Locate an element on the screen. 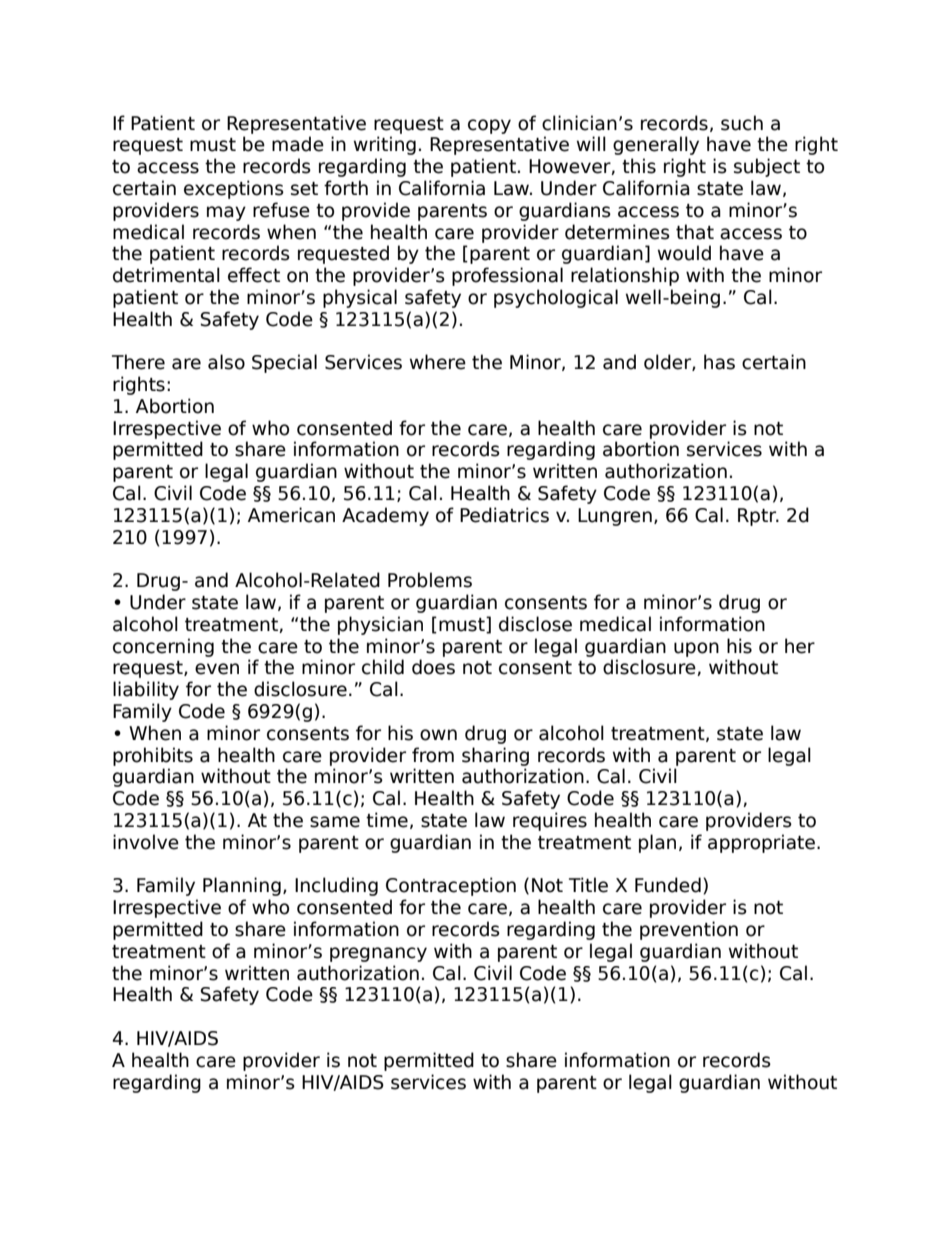 Image resolution: width=952 pixels, height=1233 pixels. copy is located at coordinates (489, 126).
